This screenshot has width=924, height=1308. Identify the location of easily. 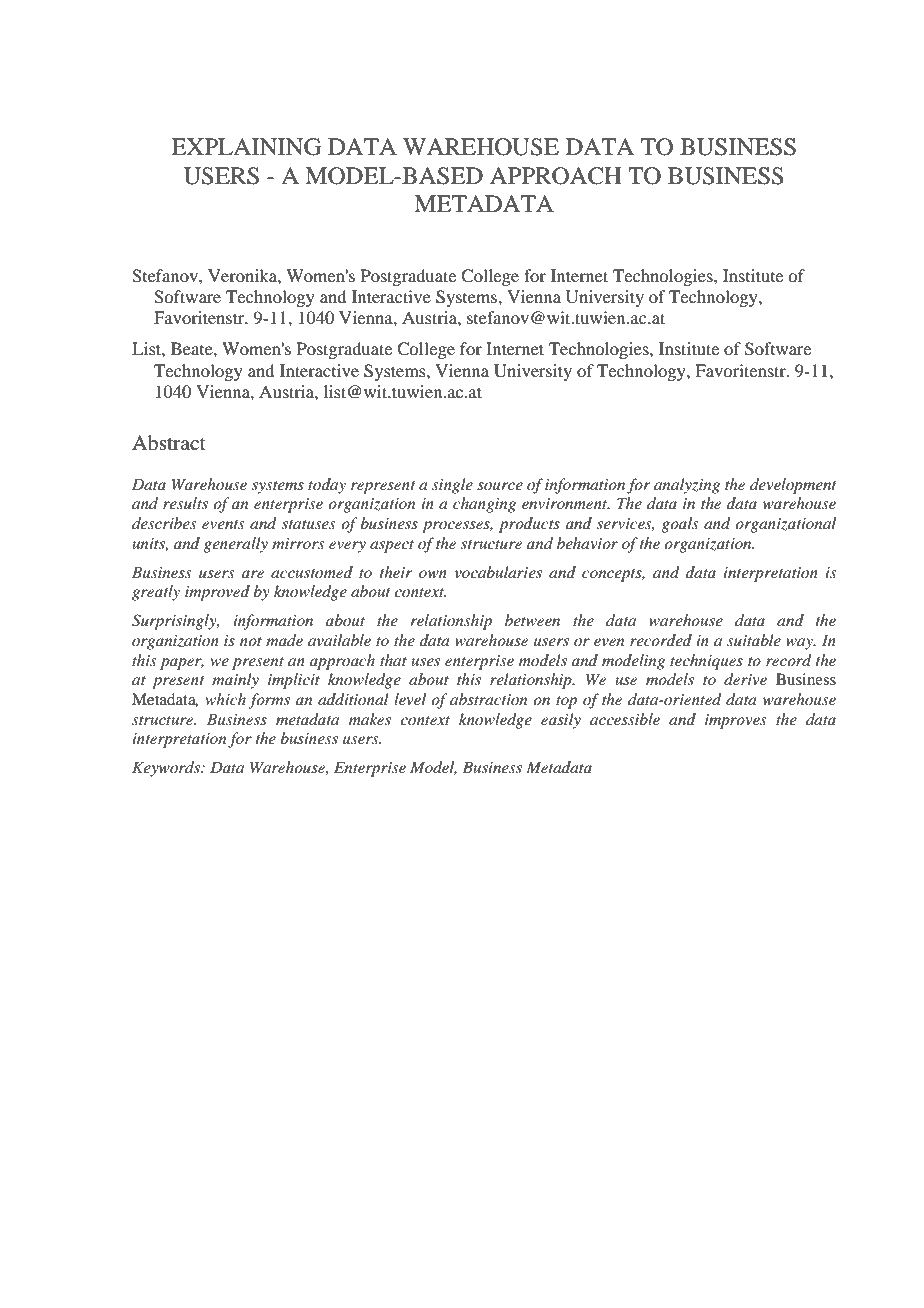
(561, 721).
